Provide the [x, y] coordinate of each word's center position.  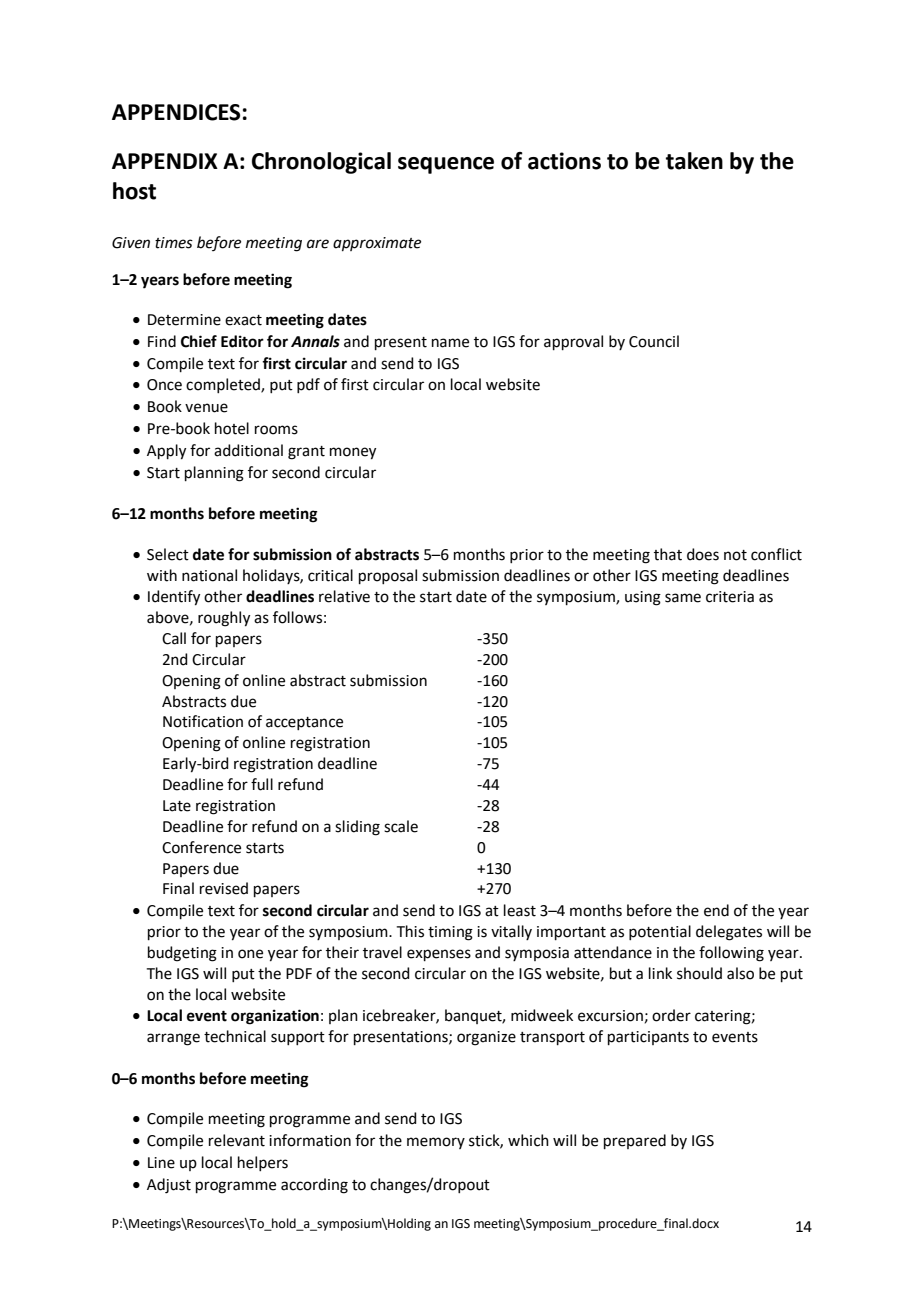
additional [248, 450]
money [353, 453]
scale [401, 826]
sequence [446, 165]
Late [177, 806]
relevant [237, 1140]
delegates [729, 933]
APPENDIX [165, 161]
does [703, 554]
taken [694, 161]
